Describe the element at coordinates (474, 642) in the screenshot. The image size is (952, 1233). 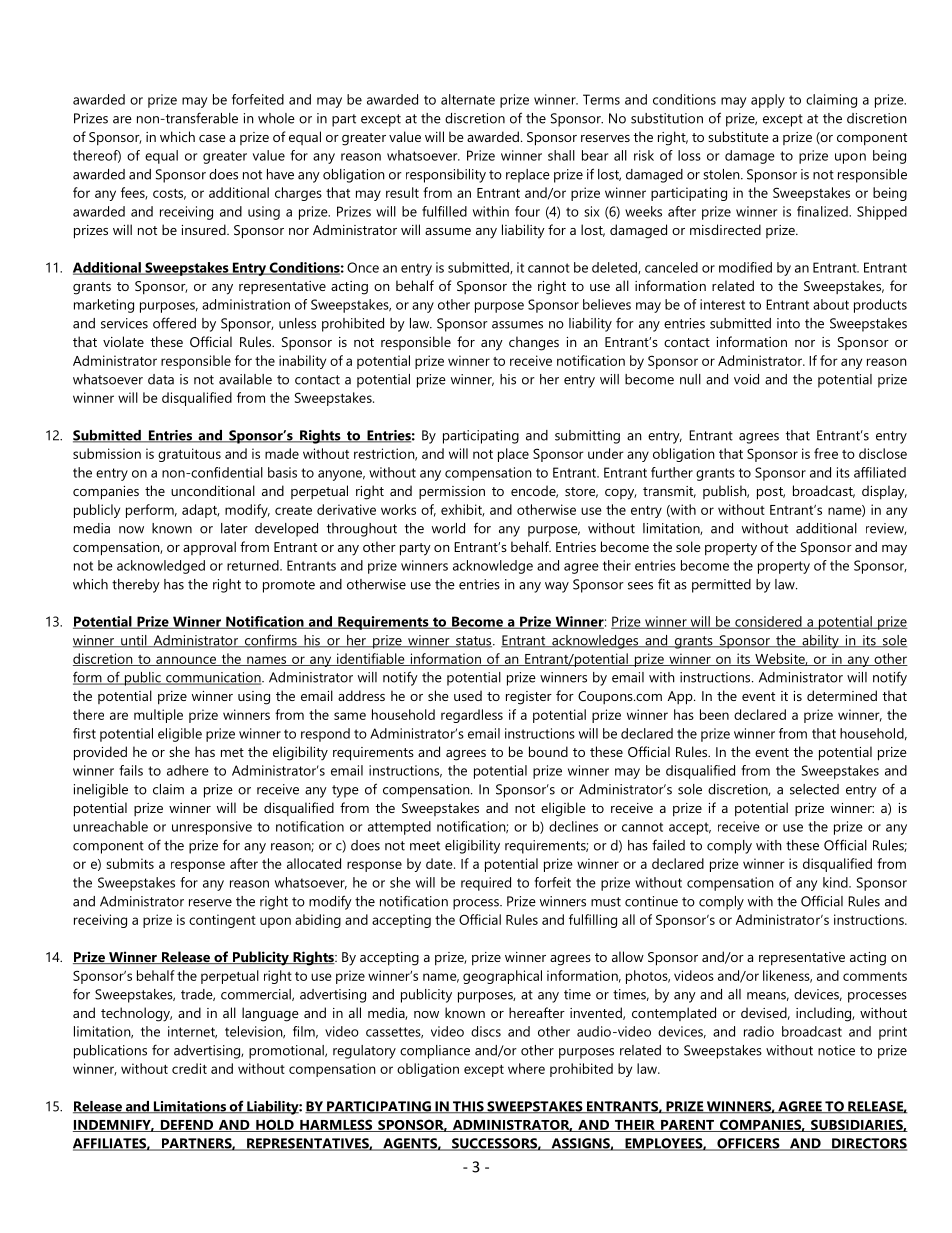
I see `status` at that location.
